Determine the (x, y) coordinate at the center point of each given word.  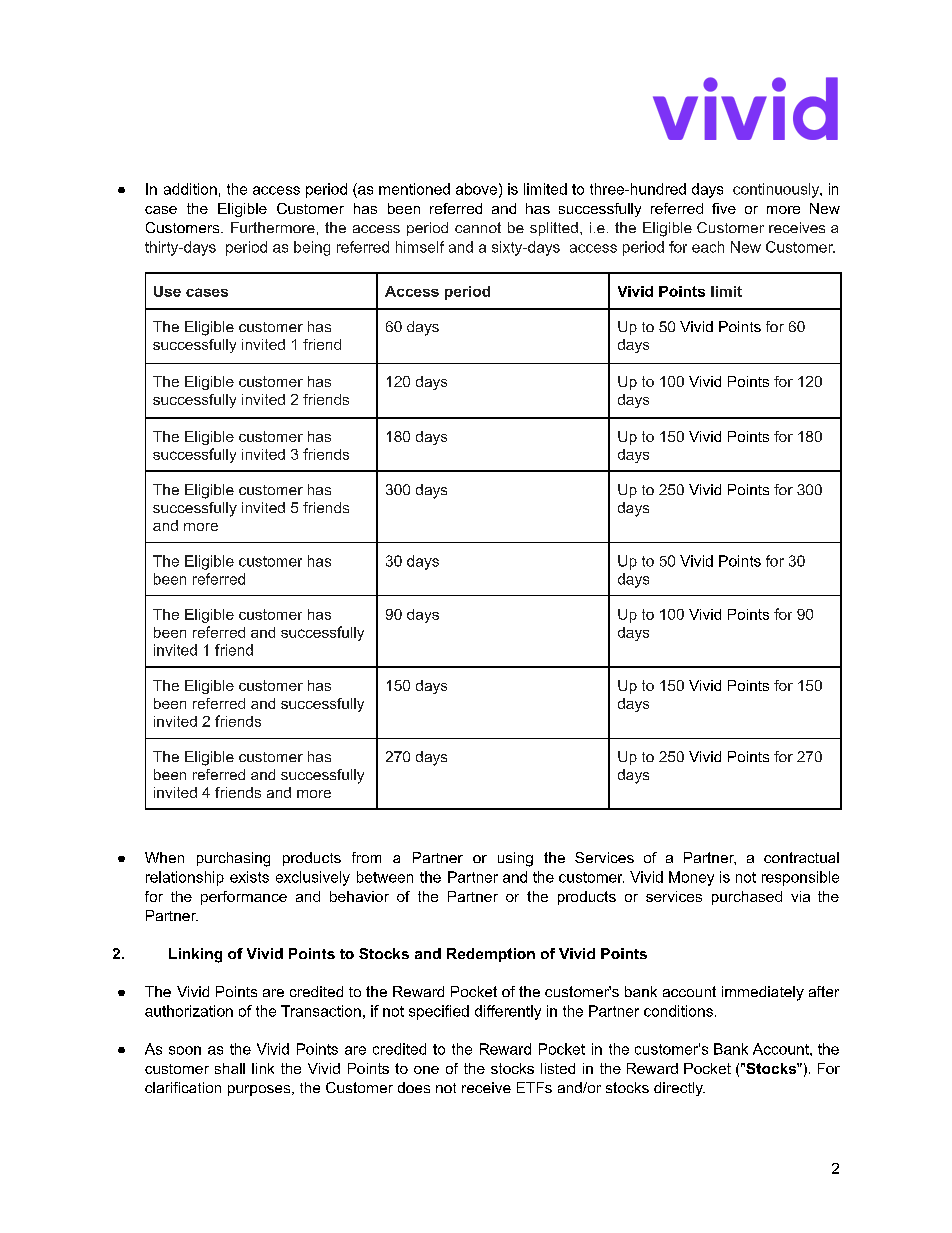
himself (420, 247)
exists (249, 877)
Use (167, 291)
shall (230, 1068)
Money (691, 878)
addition (190, 189)
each (708, 247)
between (385, 877)
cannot (478, 227)
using (515, 859)
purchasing (233, 859)
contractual (801, 857)
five (724, 208)
